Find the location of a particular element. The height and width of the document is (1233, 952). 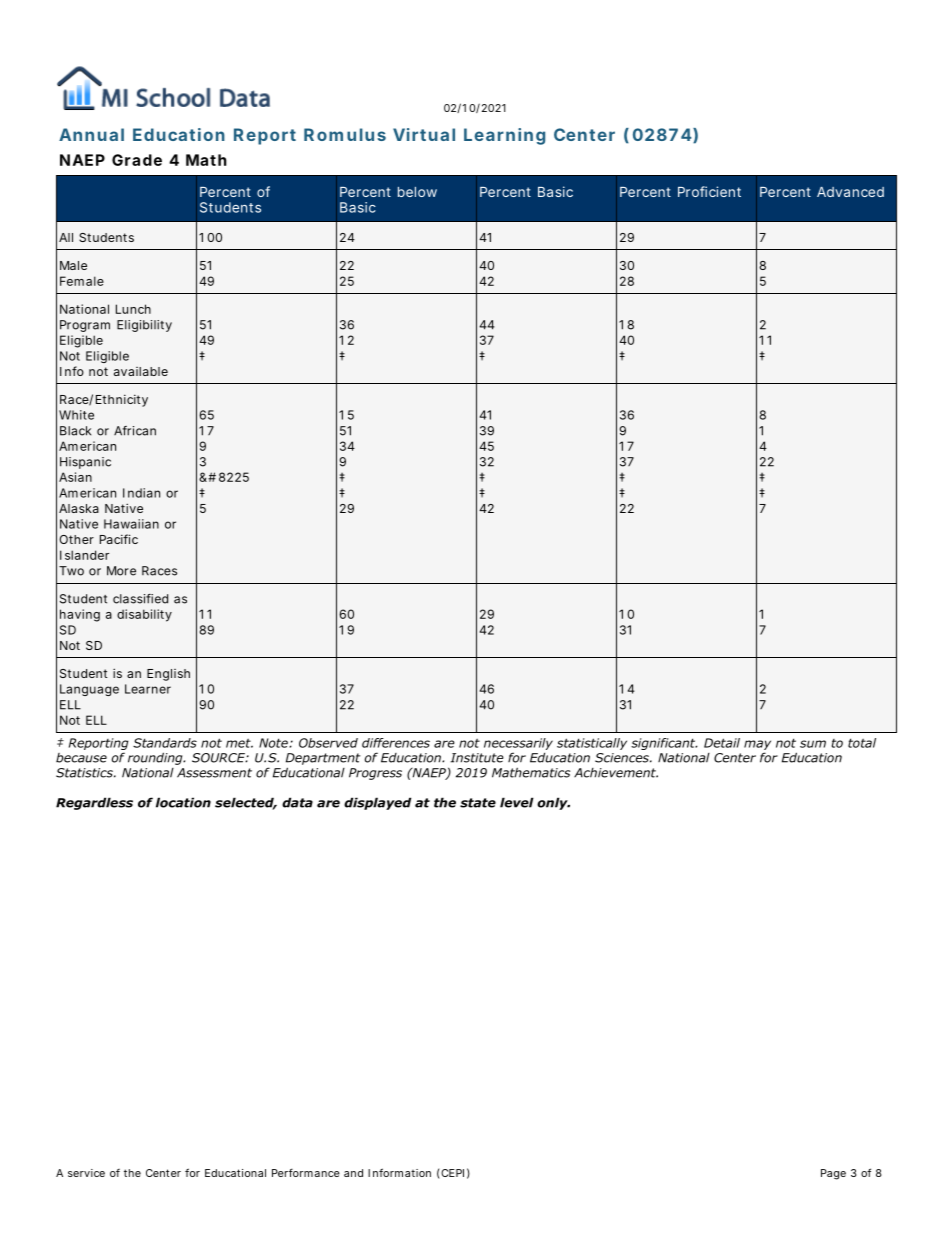

state is located at coordinates (478, 803).
